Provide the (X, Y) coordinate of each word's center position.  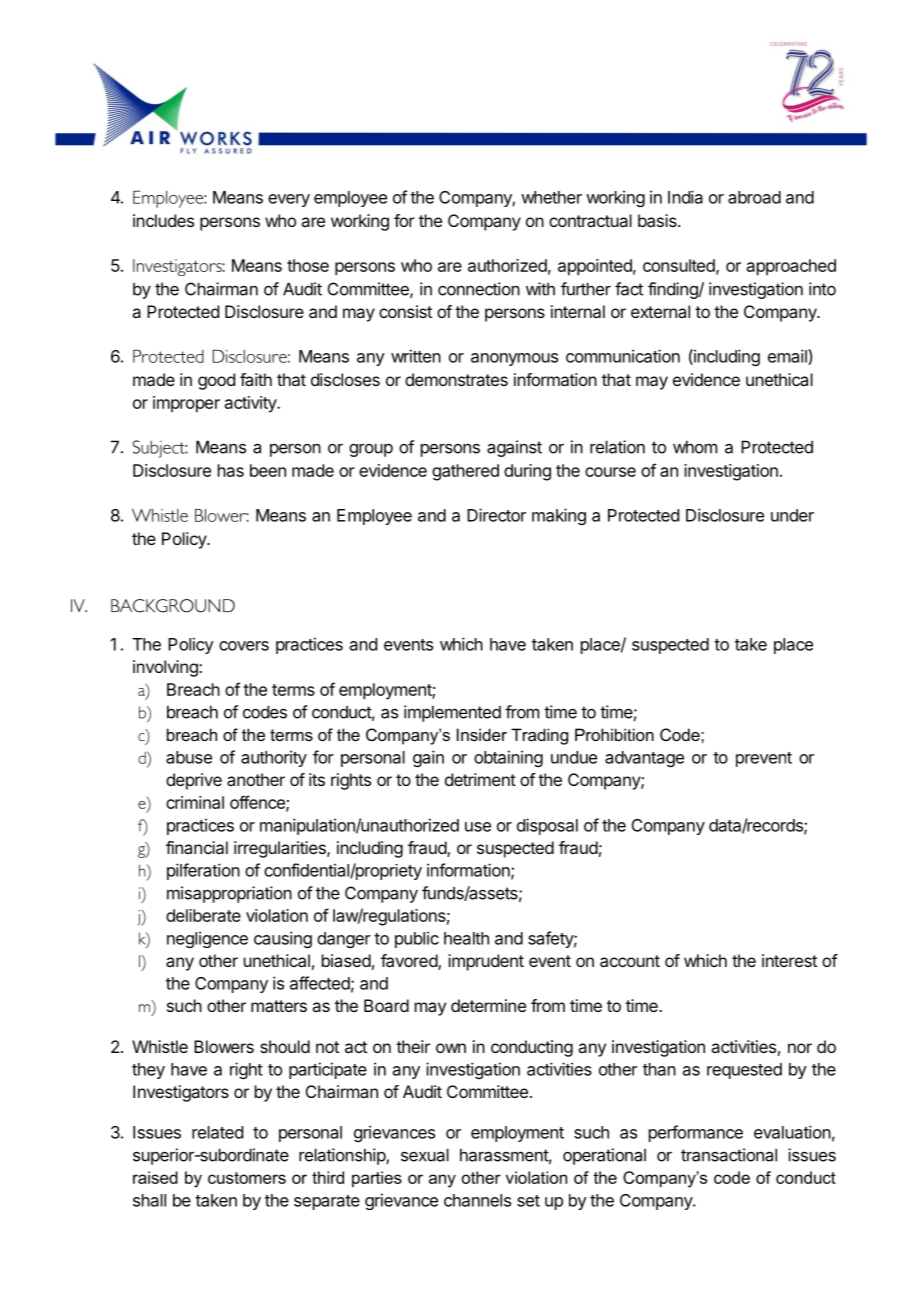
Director (496, 515)
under (792, 515)
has (231, 470)
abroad (754, 197)
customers (247, 1178)
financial (197, 847)
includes (163, 220)
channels (477, 1200)
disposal (547, 826)
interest (789, 960)
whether (551, 197)
